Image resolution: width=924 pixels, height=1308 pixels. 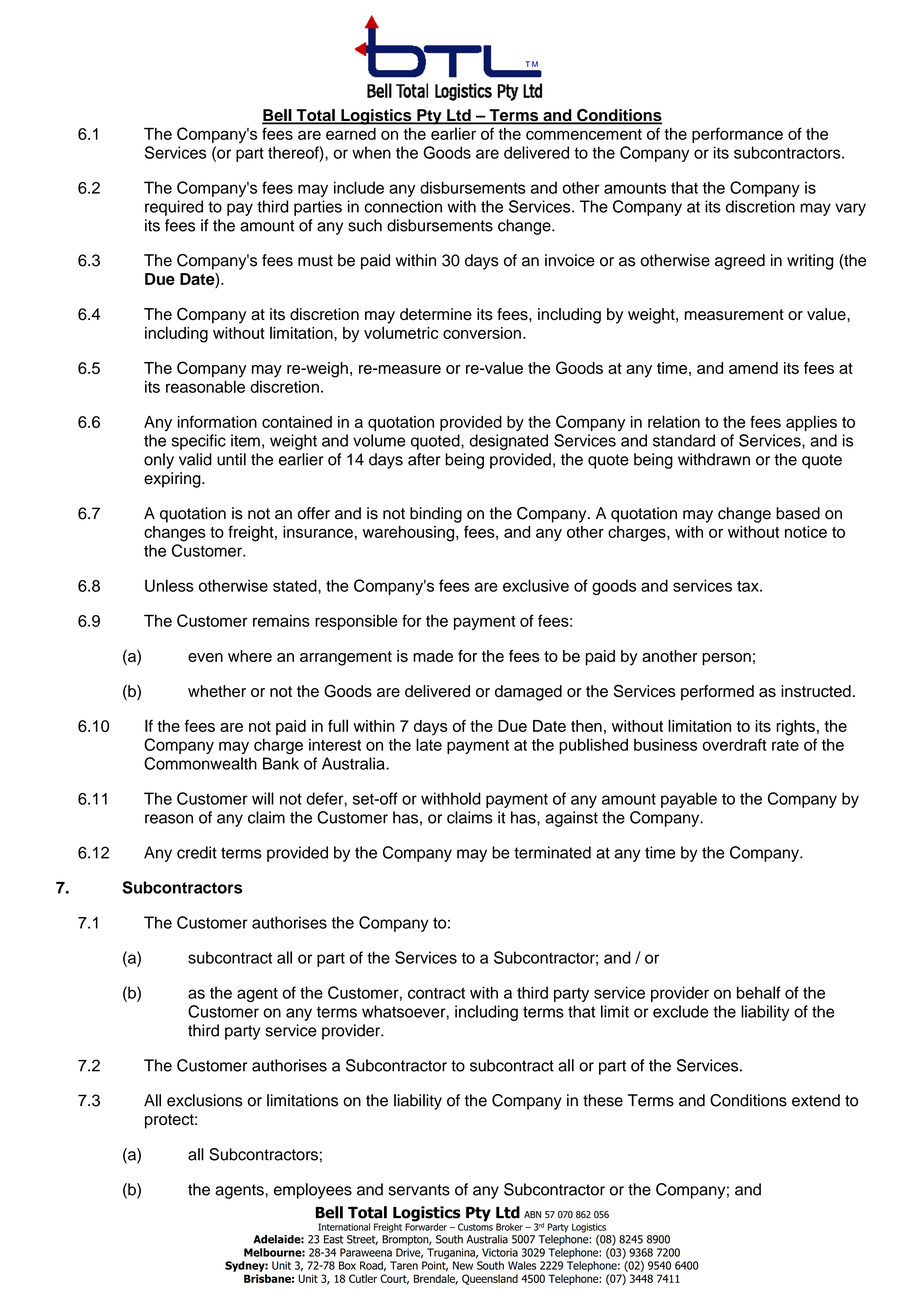 What do you see at coordinates (334, 1239) in the page?
I see `East` at bounding box center [334, 1239].
